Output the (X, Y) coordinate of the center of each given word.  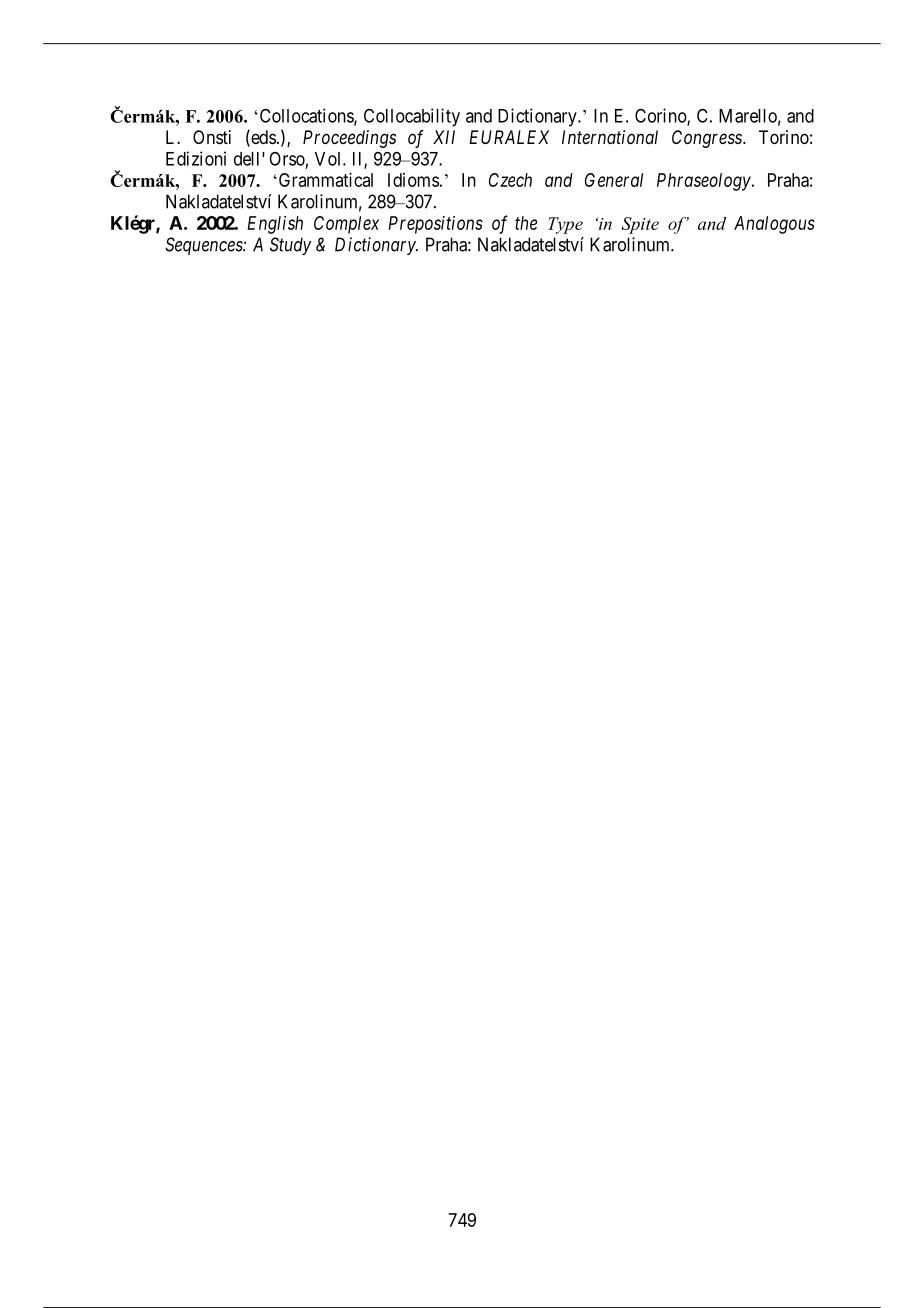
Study (291, 246)
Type (565, 225)
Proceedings (349, 139)
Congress (708, 139)
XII (444, 137)
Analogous (774, 225)
